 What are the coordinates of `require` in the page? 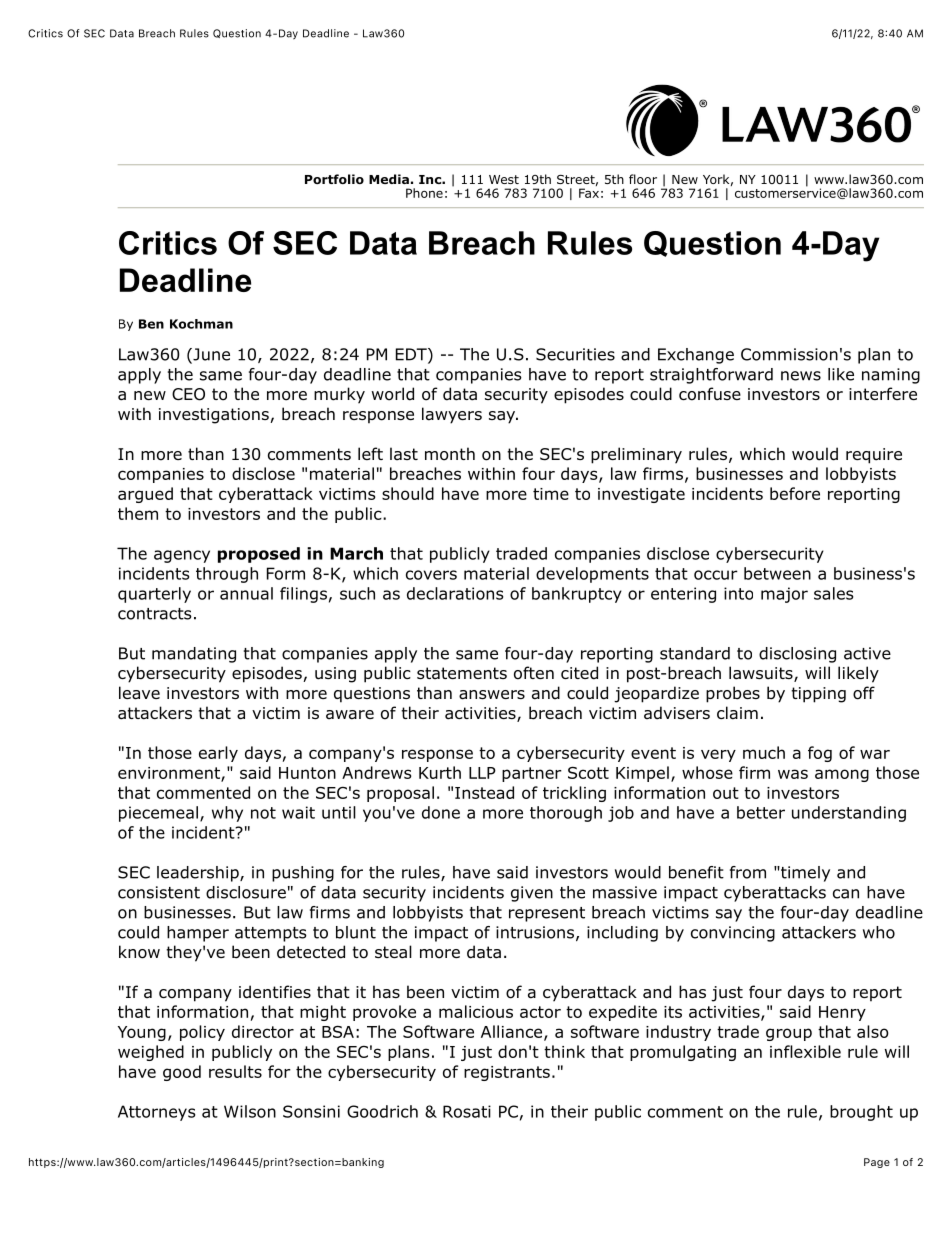 It's located at (874, 456).
